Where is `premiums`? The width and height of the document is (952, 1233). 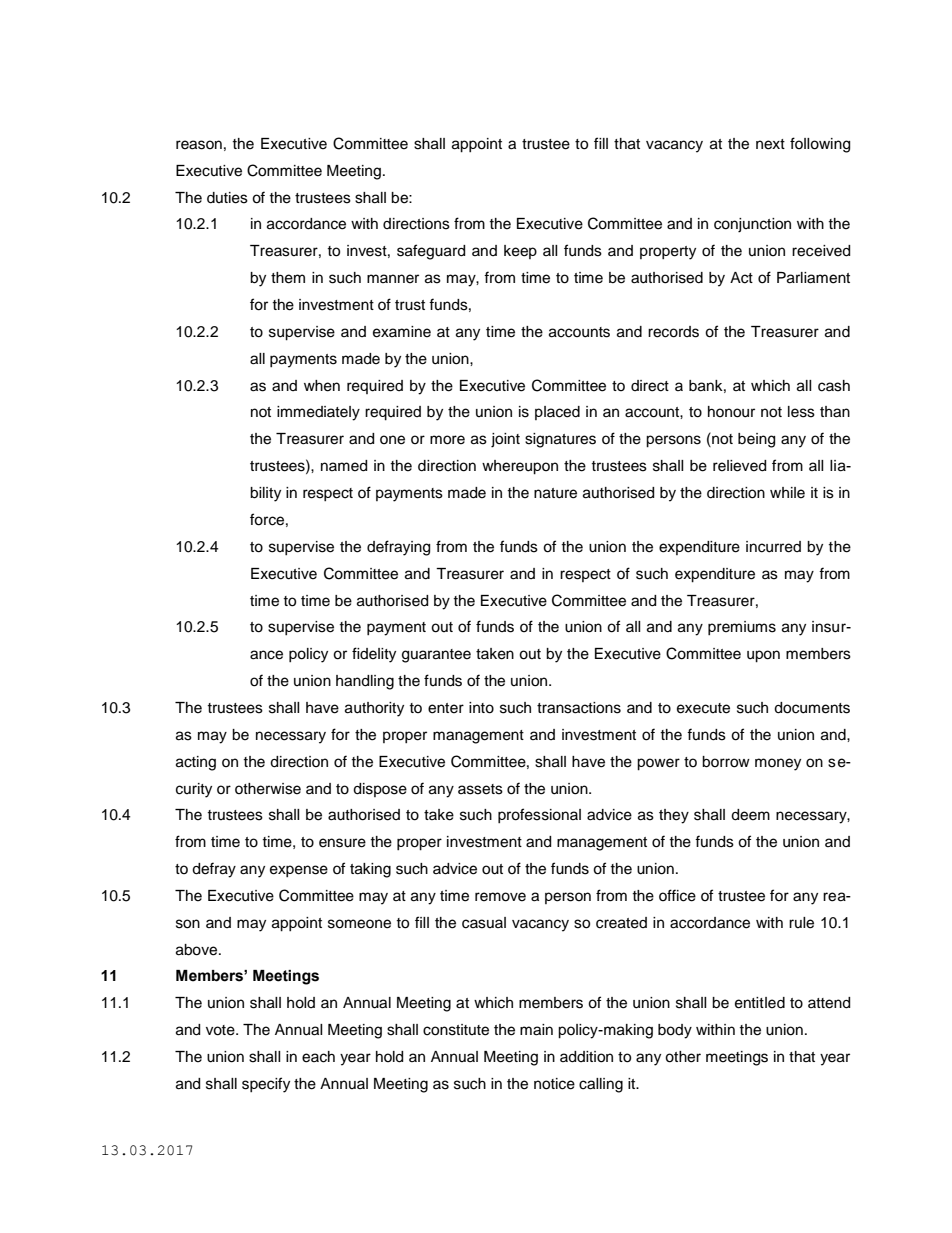
premiums is located at coordinates (742, 628).
